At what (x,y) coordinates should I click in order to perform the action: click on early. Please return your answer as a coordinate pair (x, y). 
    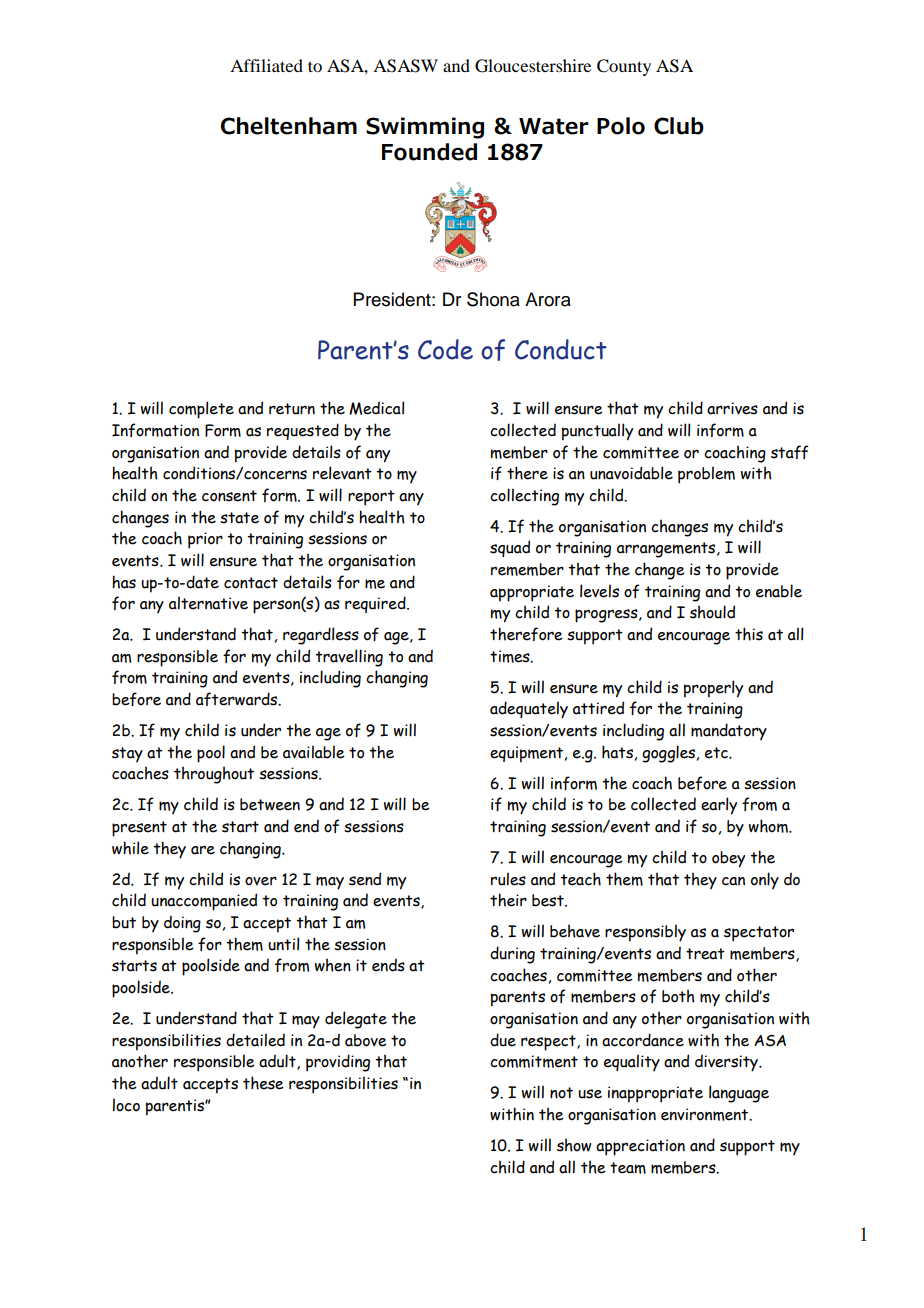
    Looking at the image, I should click on (719, 806).
